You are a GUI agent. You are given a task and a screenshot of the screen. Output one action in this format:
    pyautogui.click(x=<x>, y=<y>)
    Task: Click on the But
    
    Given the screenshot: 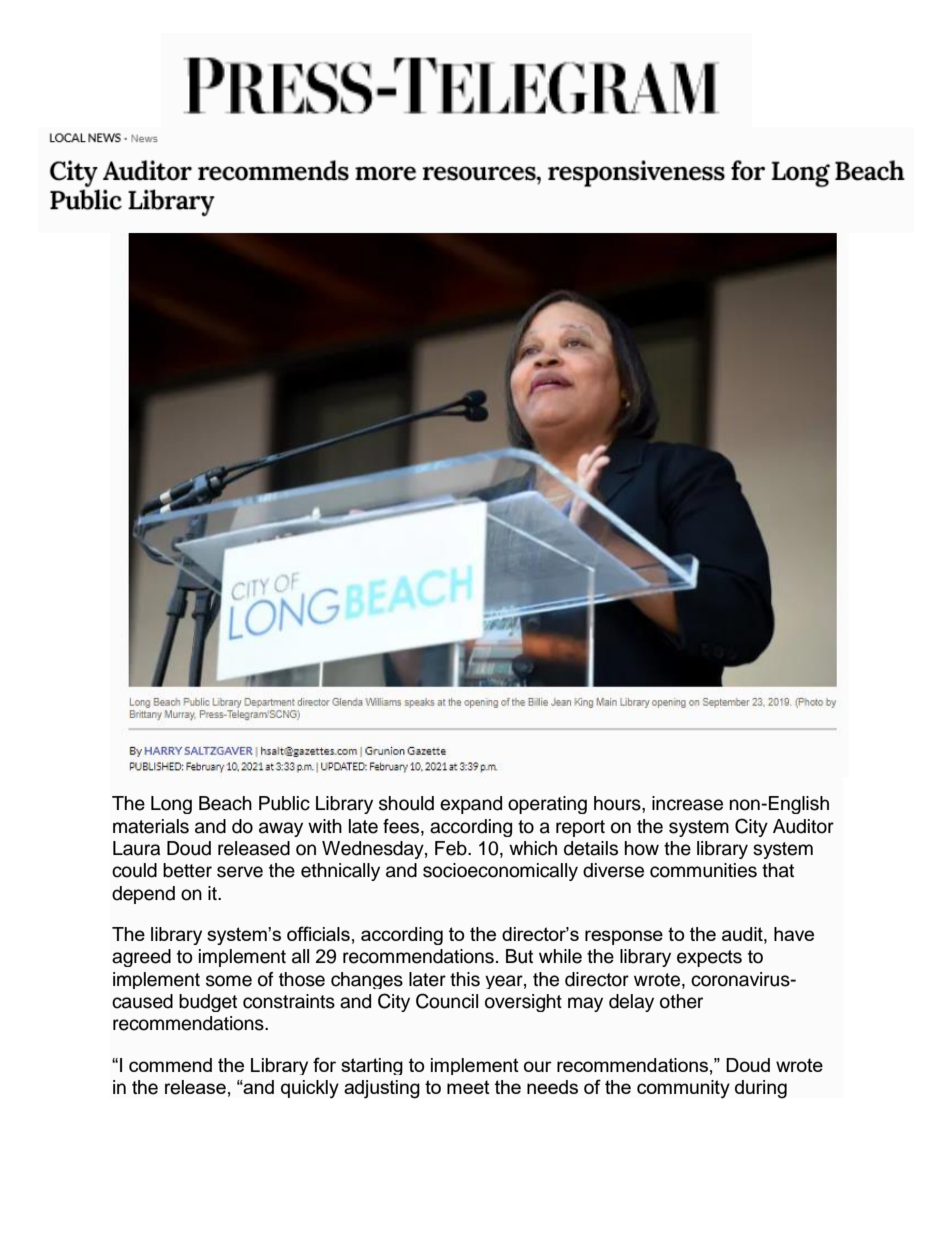 What is the action you would take?
    pyautogui.click(x=519, y=956)
